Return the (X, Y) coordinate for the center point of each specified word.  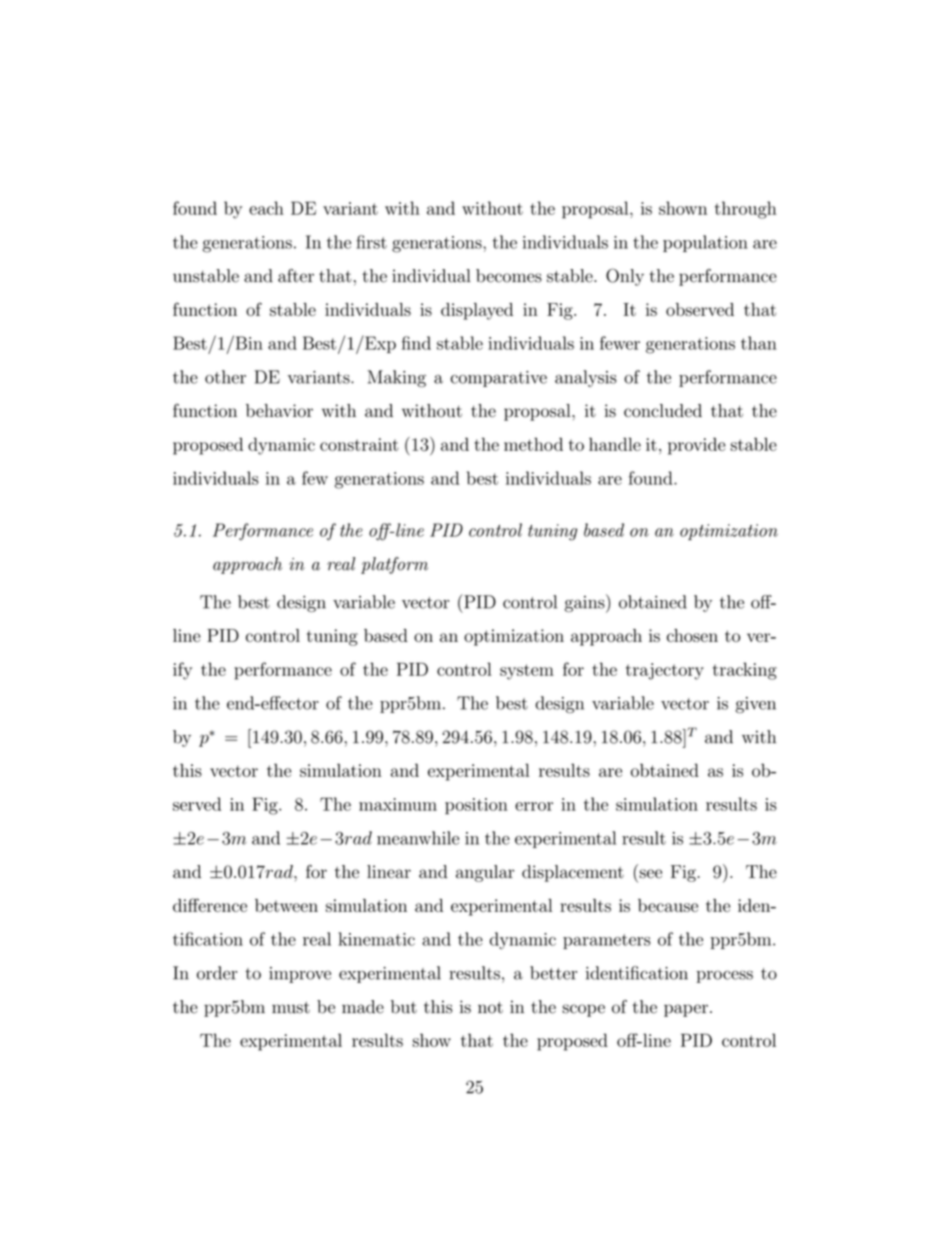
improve (300, 975)
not (490, 1008)
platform (394, 565)
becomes (509, 276)
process (724, 977)
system (527, 672)
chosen (692, 635)
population (705, 243)
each (266, 208)
